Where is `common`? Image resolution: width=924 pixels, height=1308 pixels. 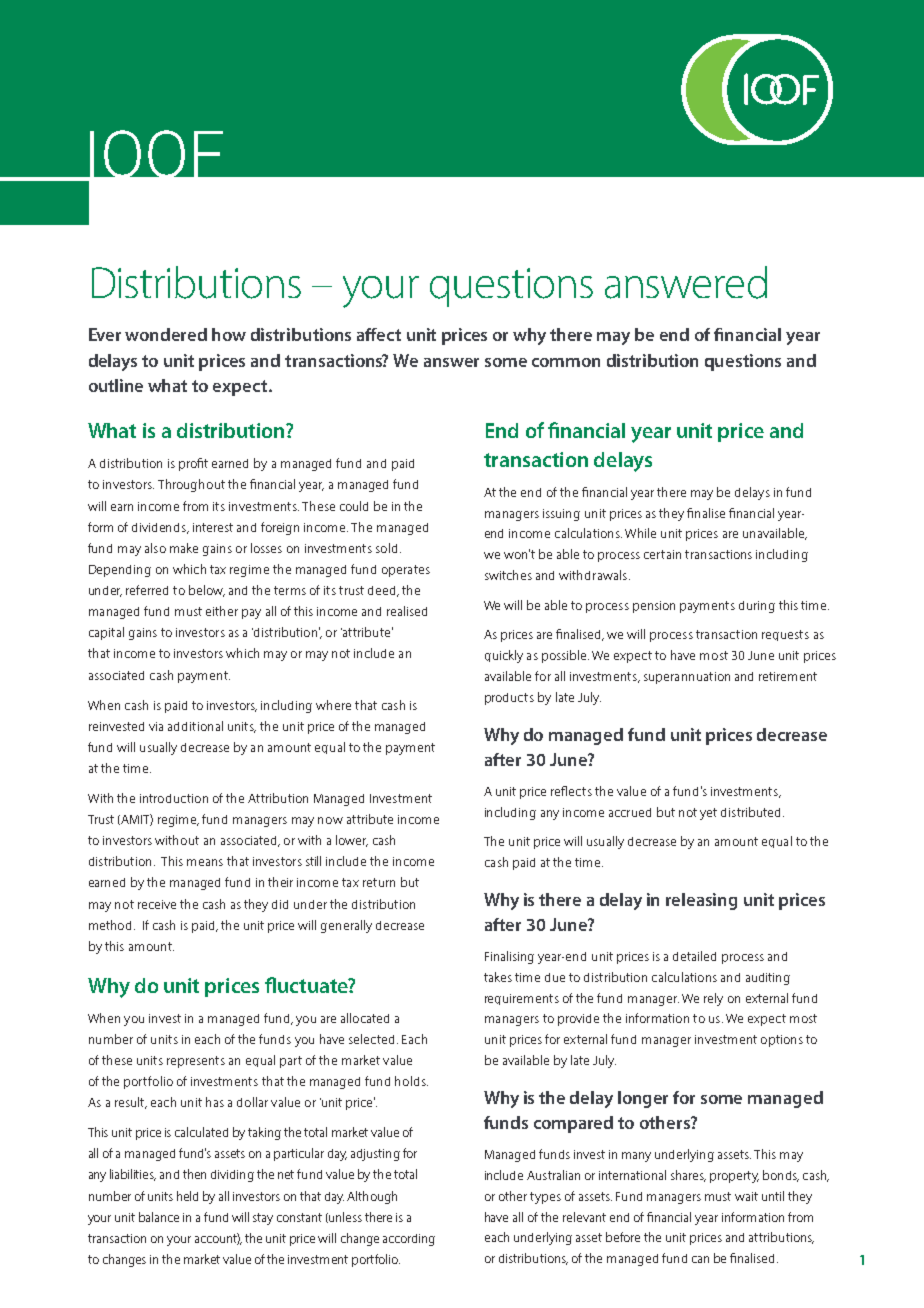
common is located at coordinates (566, 362).
